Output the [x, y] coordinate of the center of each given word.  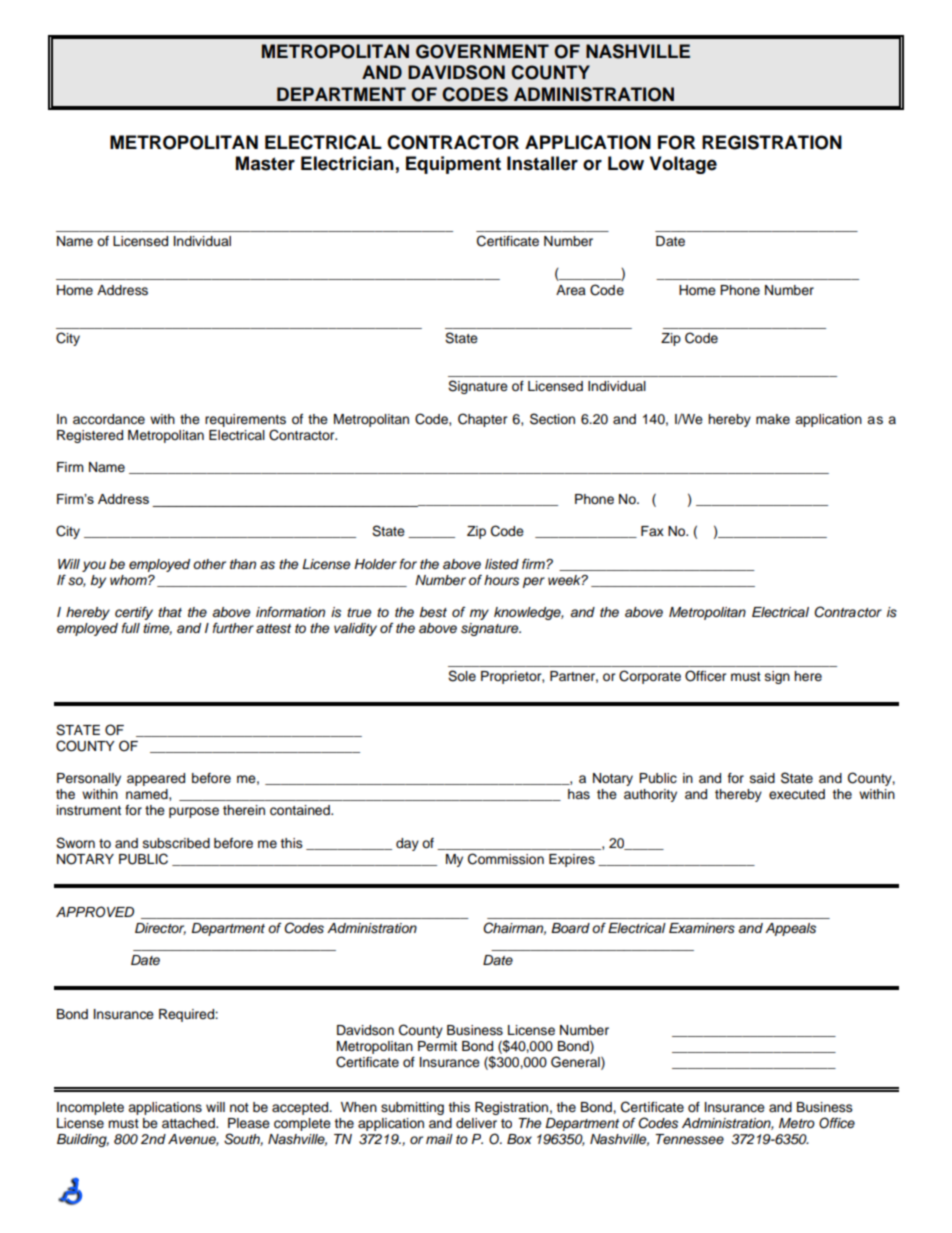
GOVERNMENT [482, 51]
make [773, 419]
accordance [109, 419]
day [407, 844]
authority [650, 795]
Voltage [683, 165]
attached [189, 1123]
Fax [652, 531]
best [433, 612]
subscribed [176, 843]
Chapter [483, 420]
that [170, 612]
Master [265, 163]
